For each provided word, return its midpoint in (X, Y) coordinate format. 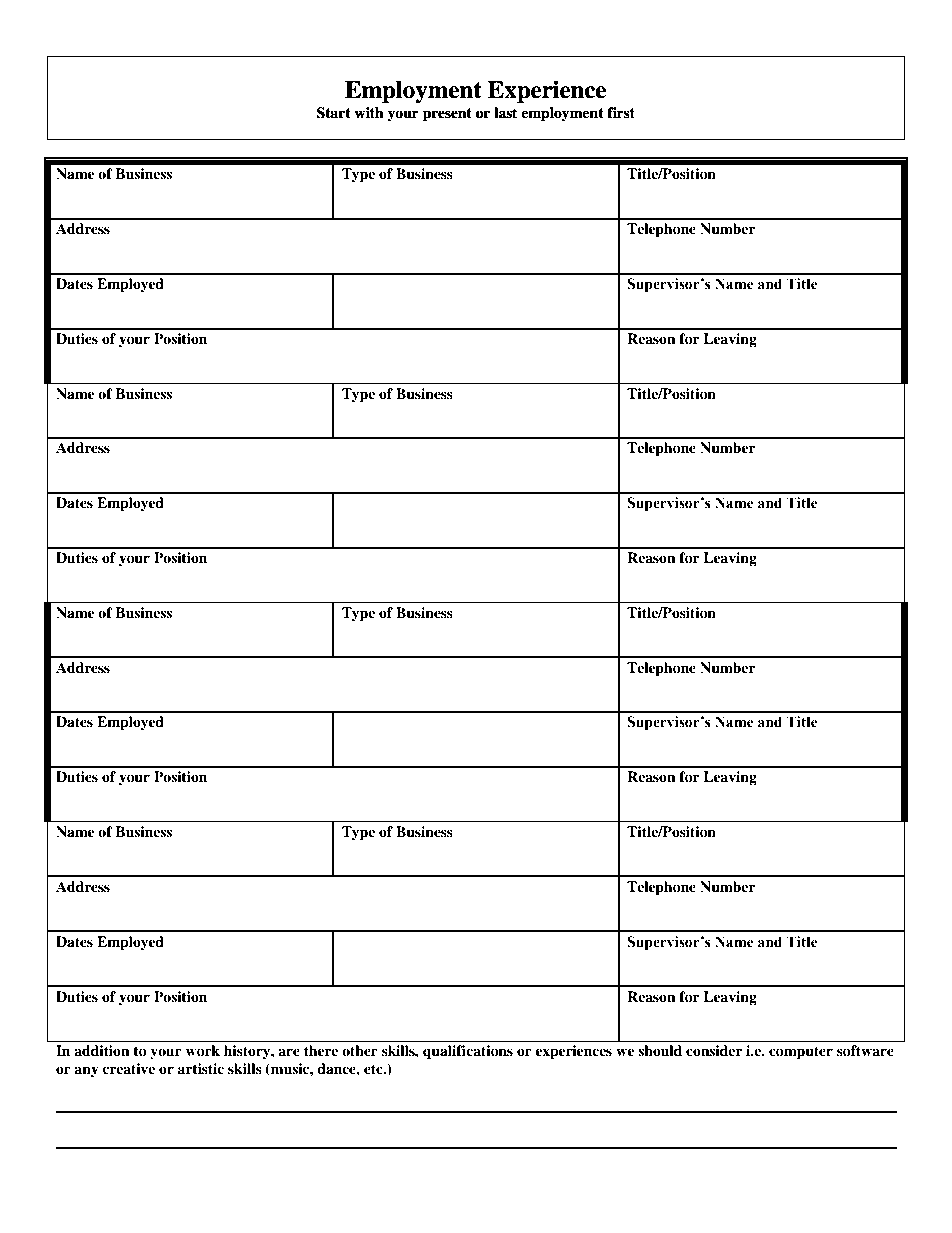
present (447, 114)
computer (801, 1053)
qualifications (468, 1052)
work (203, 1051)
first (621, 112)
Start (333, 113)
